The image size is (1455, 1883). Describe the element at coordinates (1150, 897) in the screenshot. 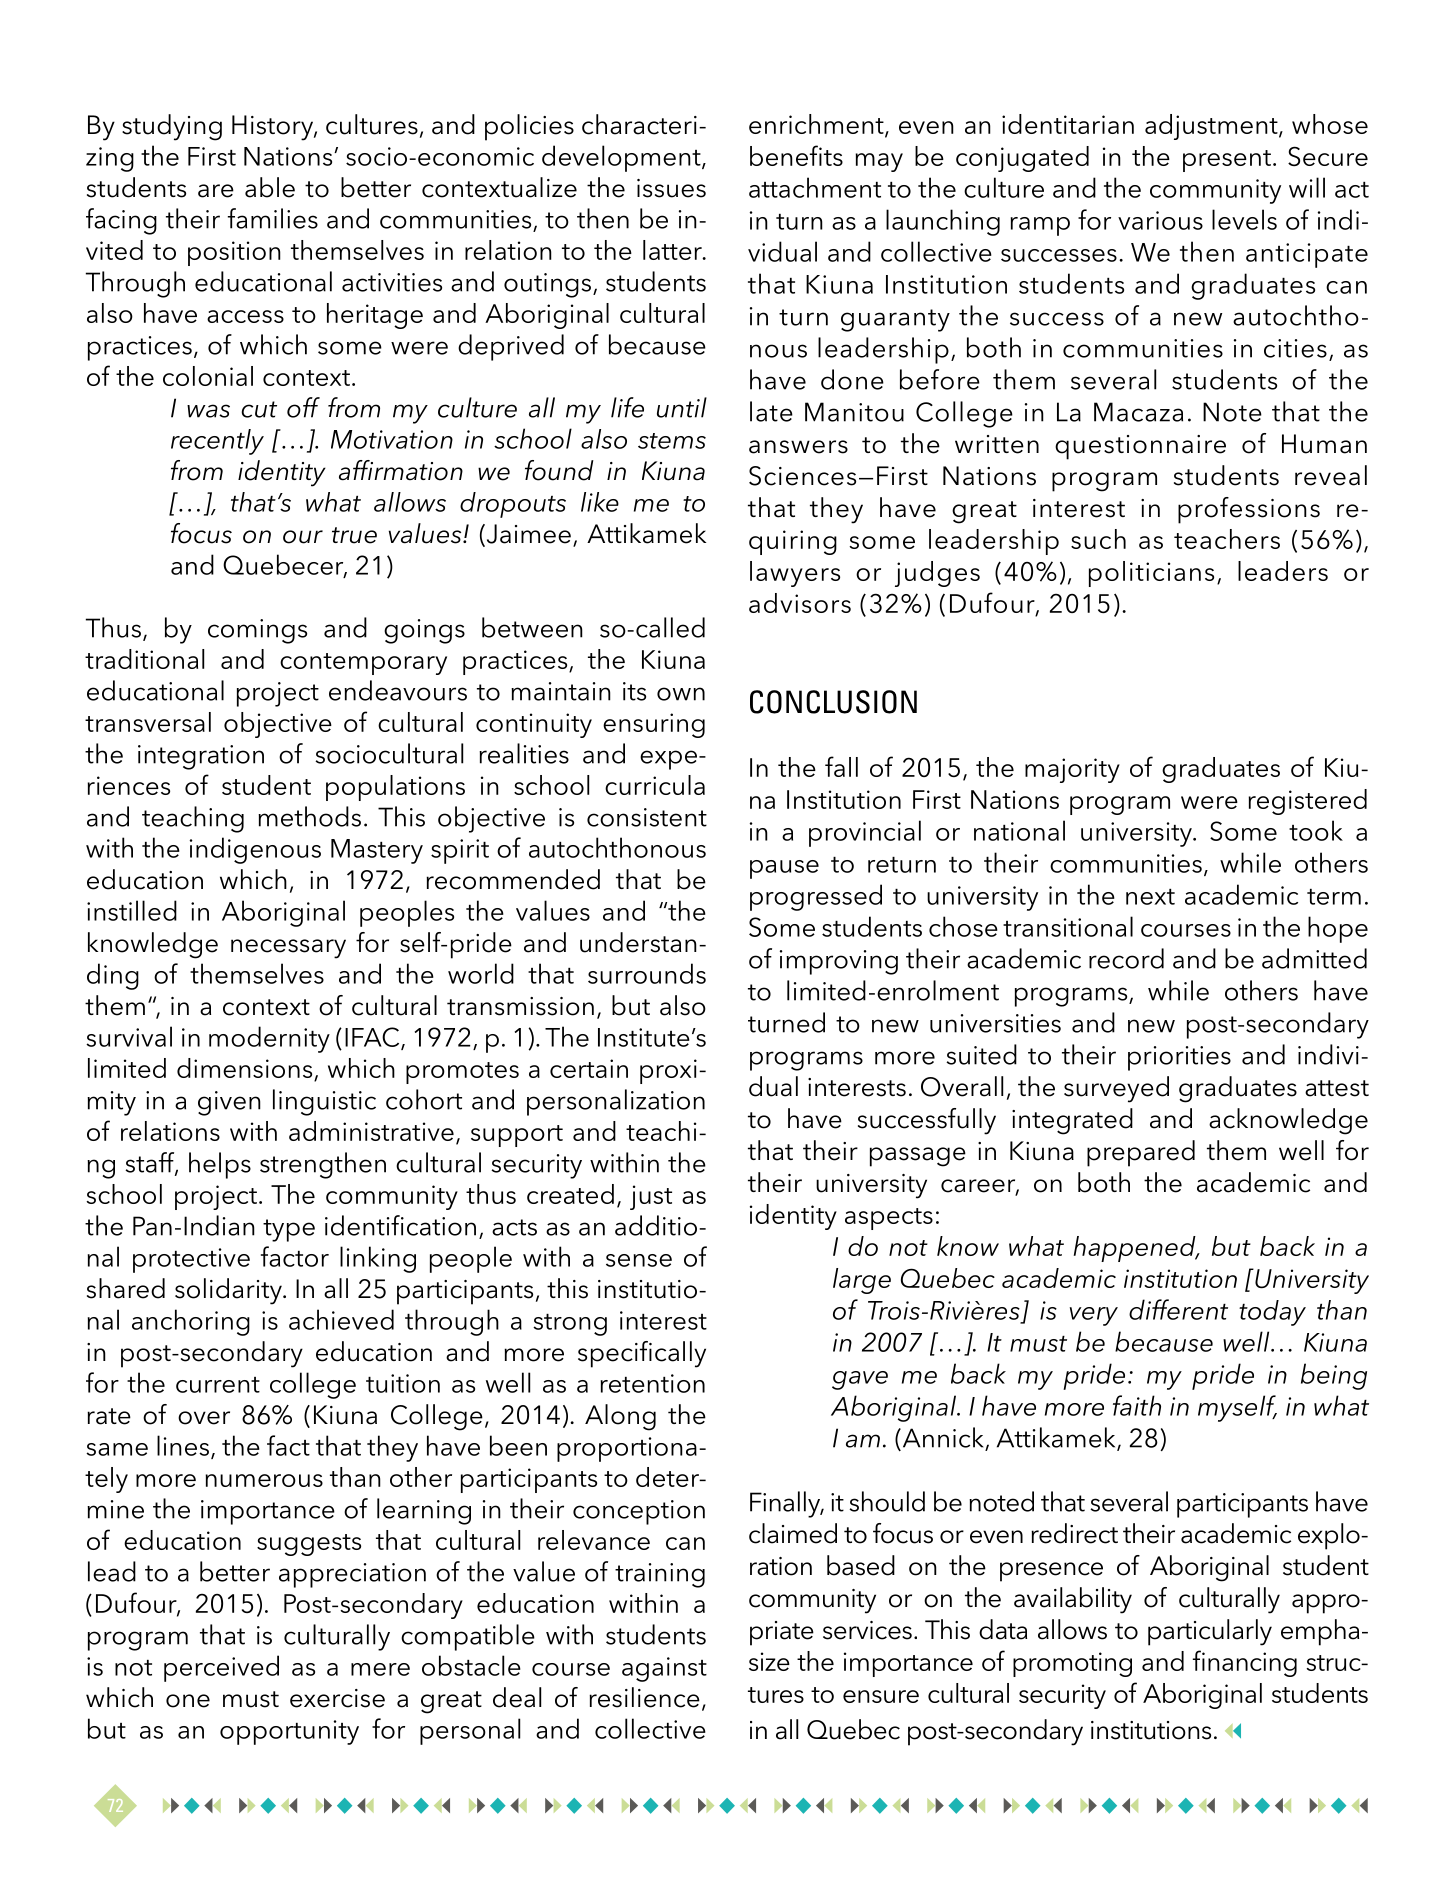

I see `next` at that location.
